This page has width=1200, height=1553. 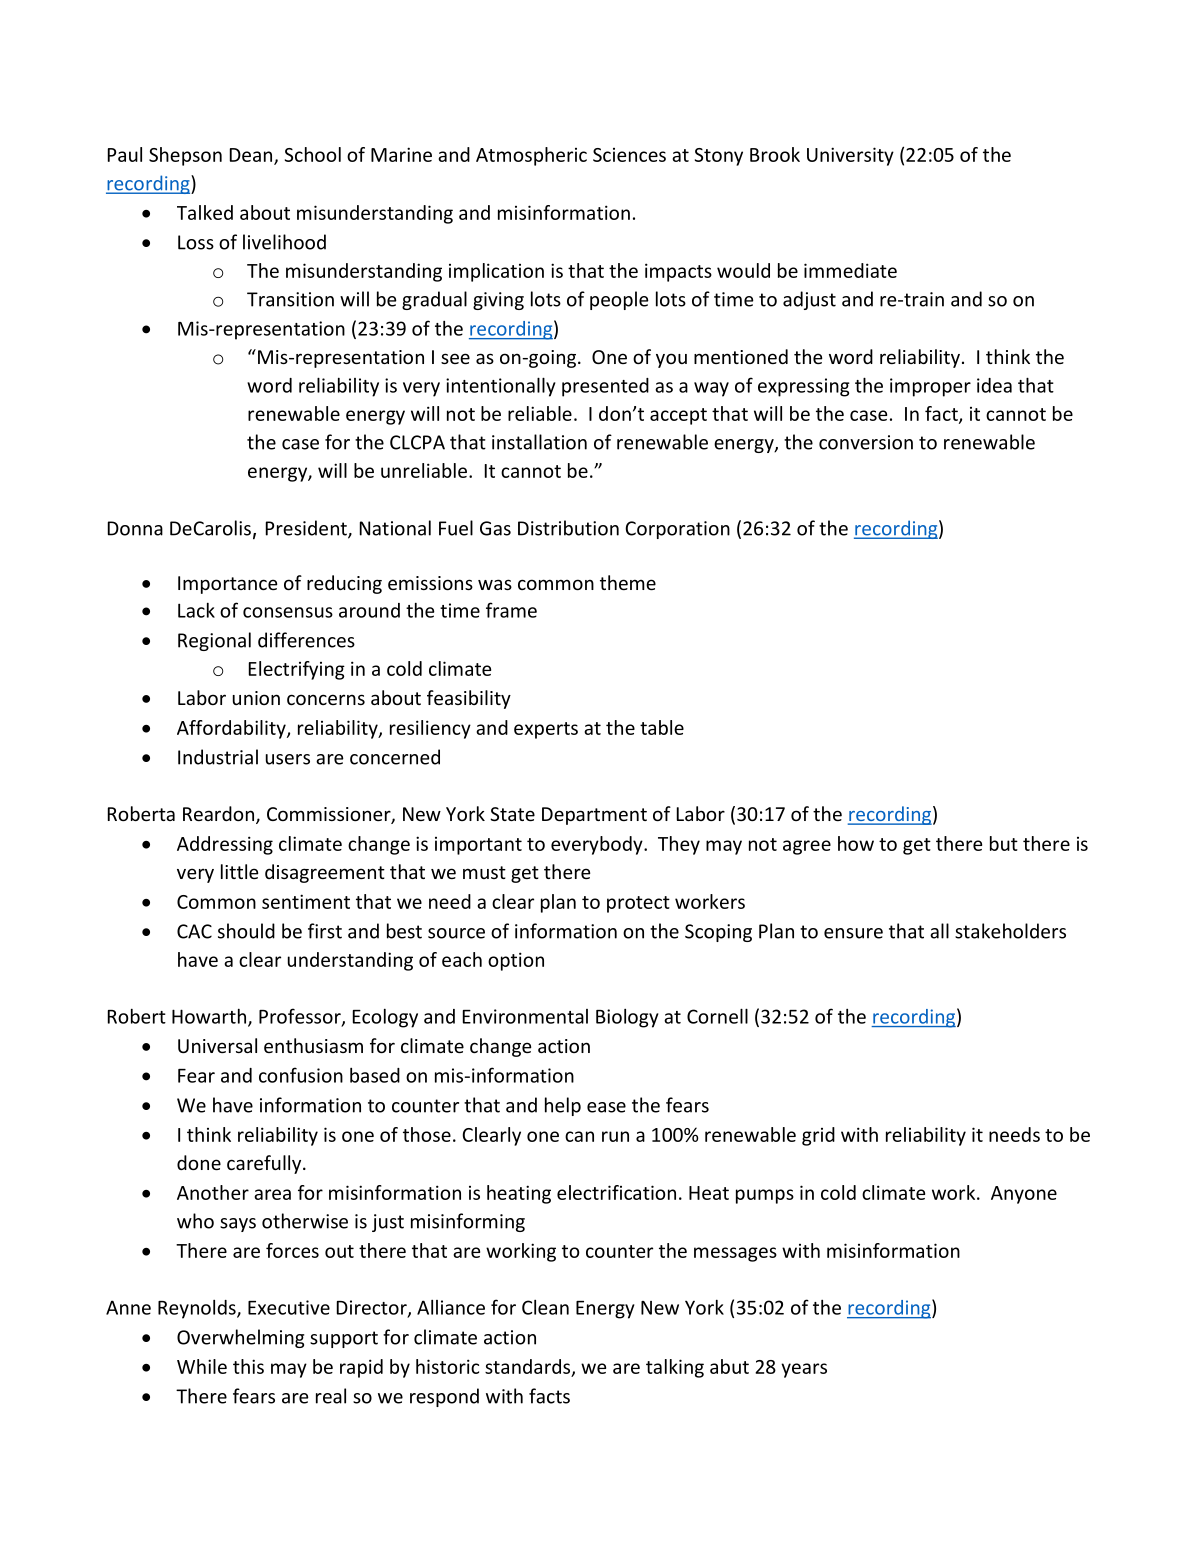 I want to click on Atmospheric, so click(x=531, y=156).
